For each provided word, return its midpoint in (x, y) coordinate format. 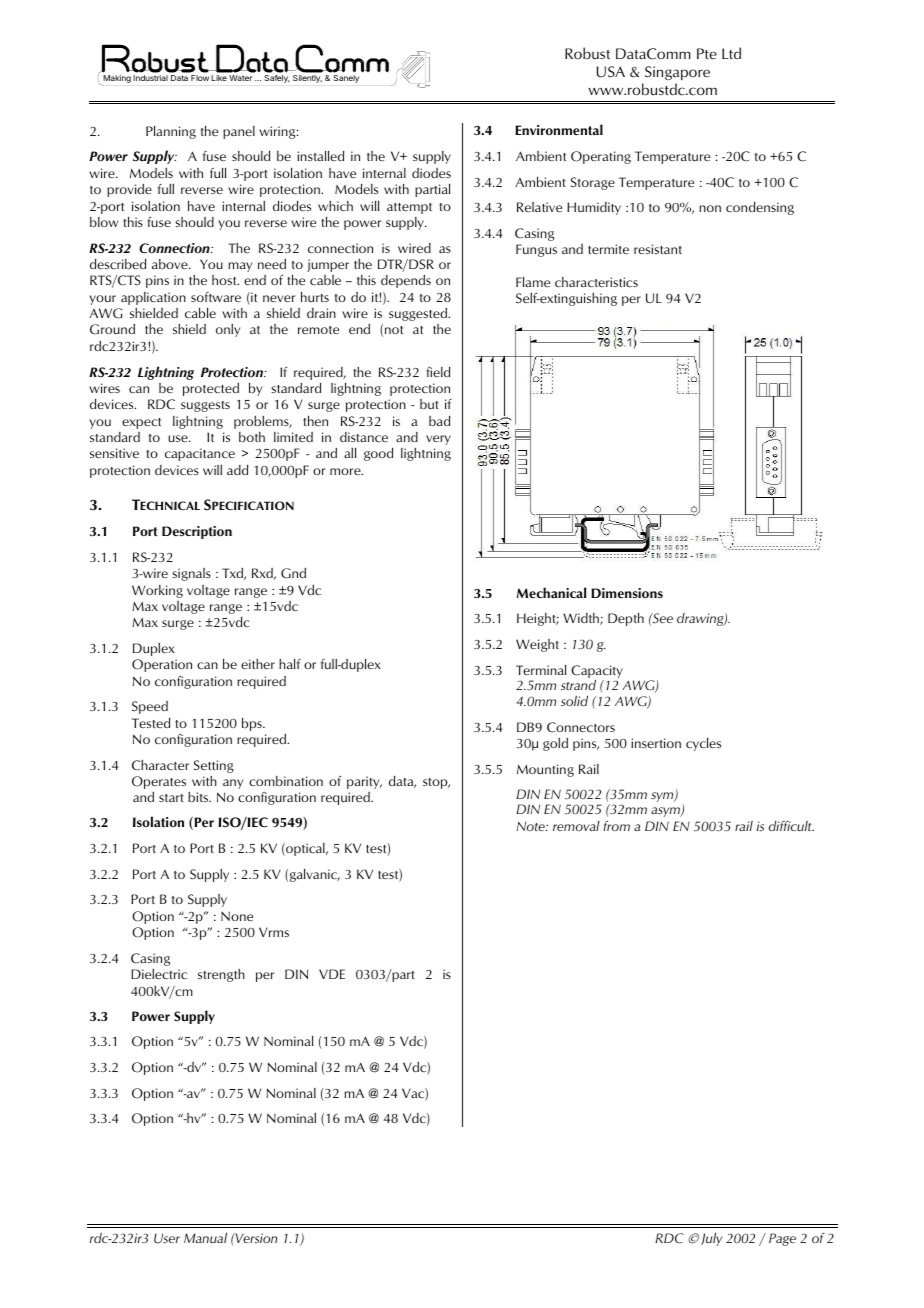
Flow (200, 78)
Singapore (677, 73)
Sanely (346, 79)
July (712, 1239)
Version (255, 1238)
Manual (205, 1237)
